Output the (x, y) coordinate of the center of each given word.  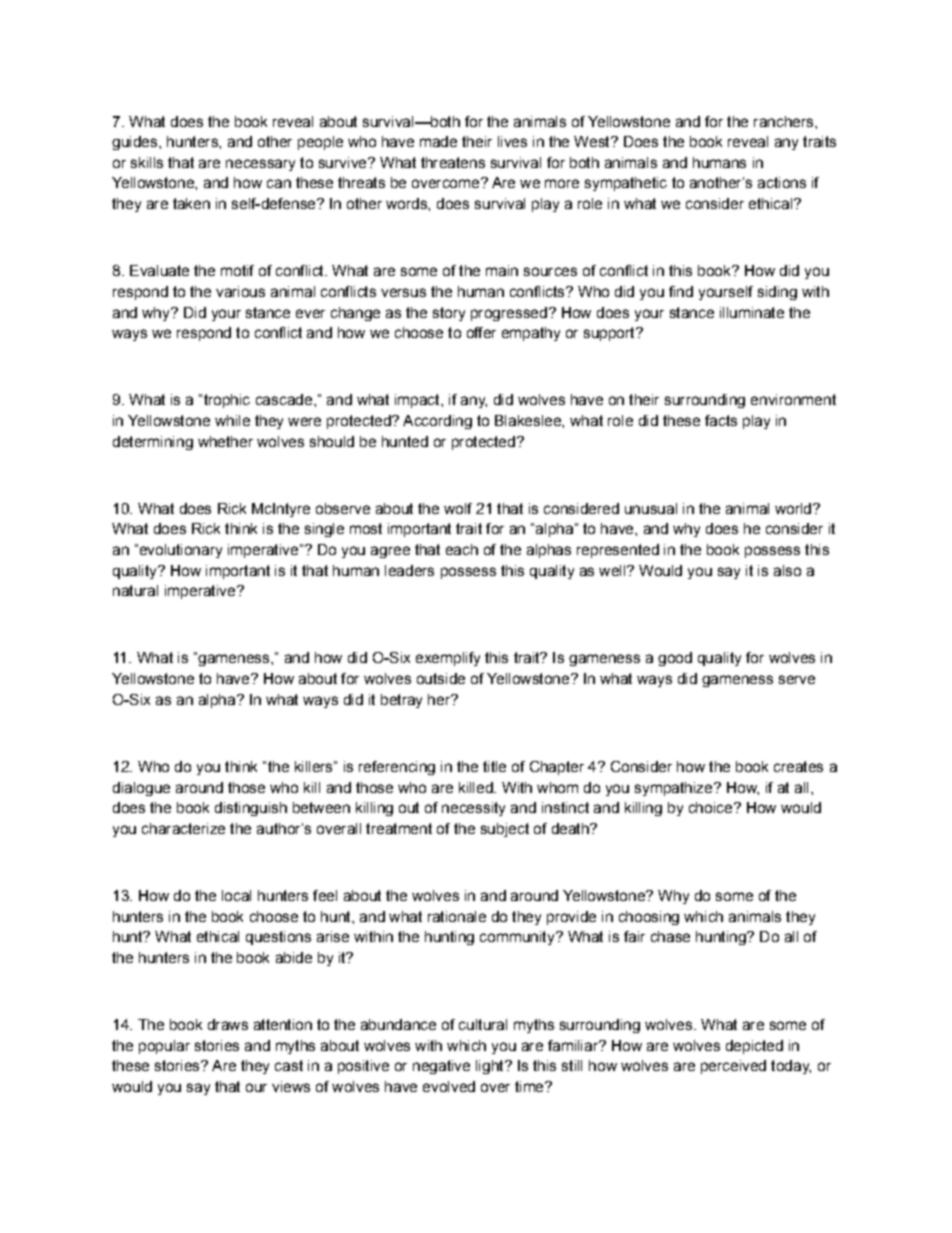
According (437, 422)
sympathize (675, 789)
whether (225, 441)
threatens (453, 162)
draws (228, 1024)
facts (721, 420)
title (494, 766)
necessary (260, 165)
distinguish (251, 809)
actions (782, 182)
